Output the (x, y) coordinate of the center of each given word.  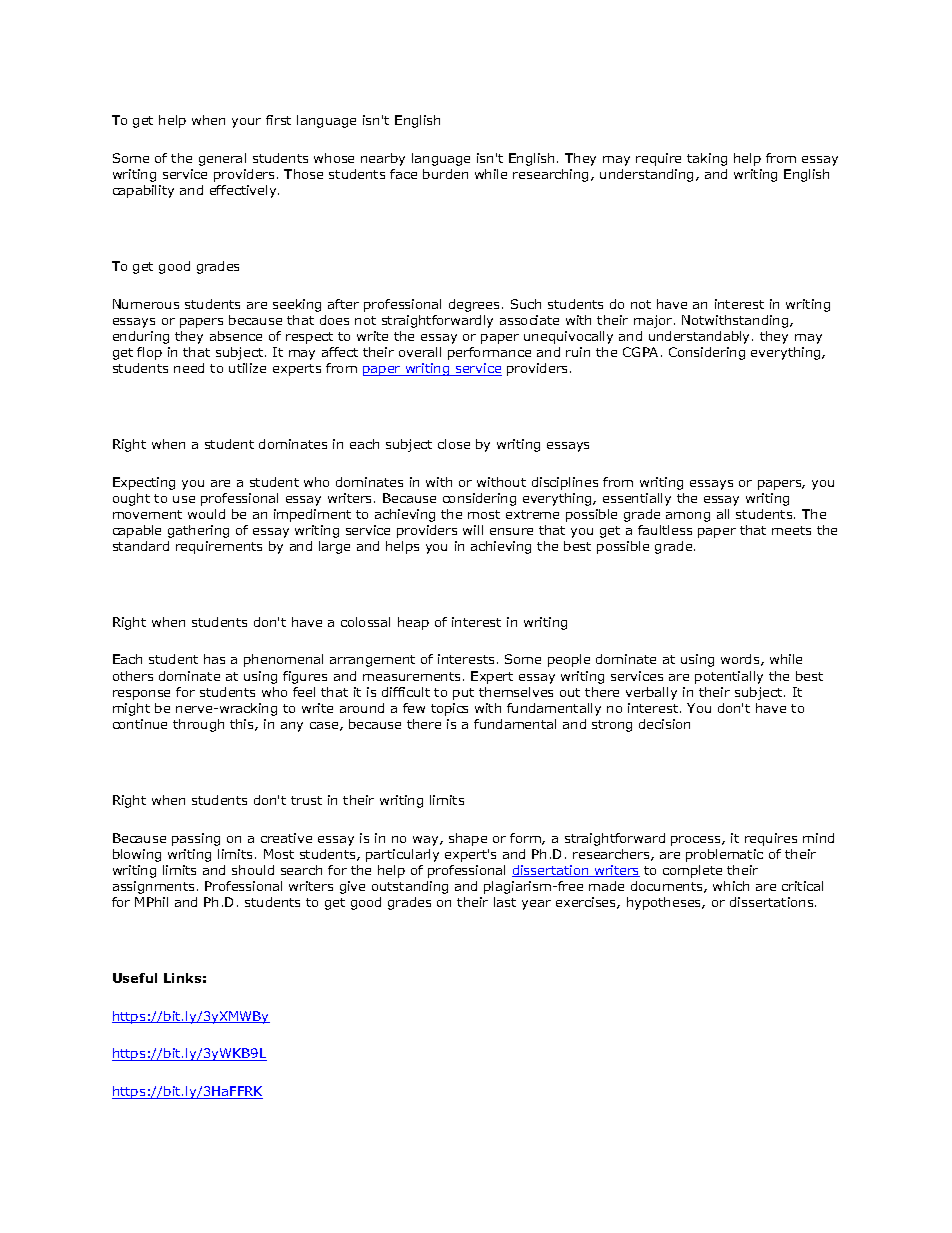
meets (791, 530)
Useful (135, 978)
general (222, 159)
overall (420, 352)
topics (449, 709)
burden (445, 174)
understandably (701, 337)
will (473, 530)
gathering (198, 531)
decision (664, 724)
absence (236, 336)
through (198, 725)
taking (707, 159)
